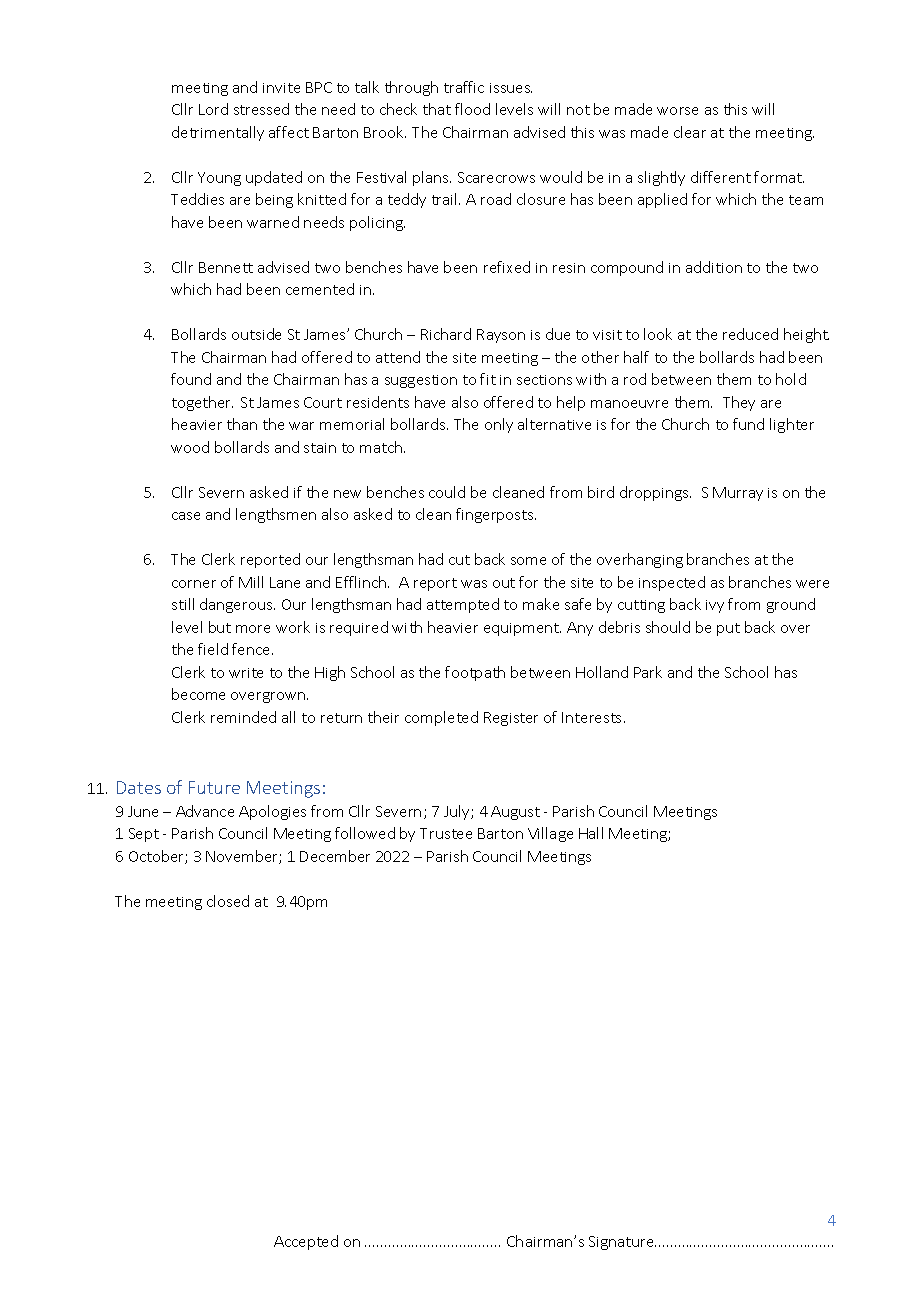  What do you see at coordinates (205, 811) in the screenshot?
I see `Advance` at bounding box center [205, 811].
